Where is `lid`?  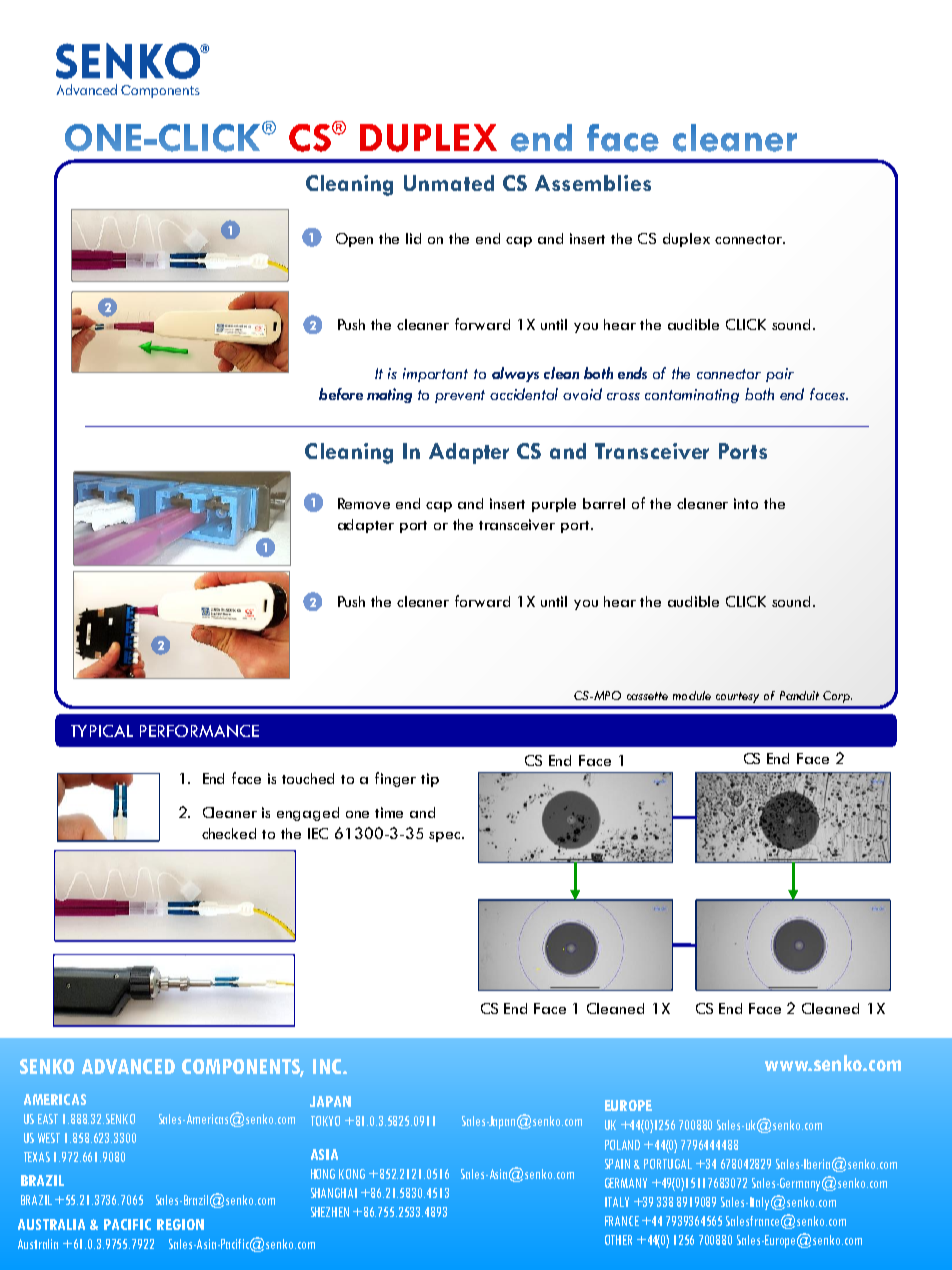
lid is located at coordinates (413, 238).
